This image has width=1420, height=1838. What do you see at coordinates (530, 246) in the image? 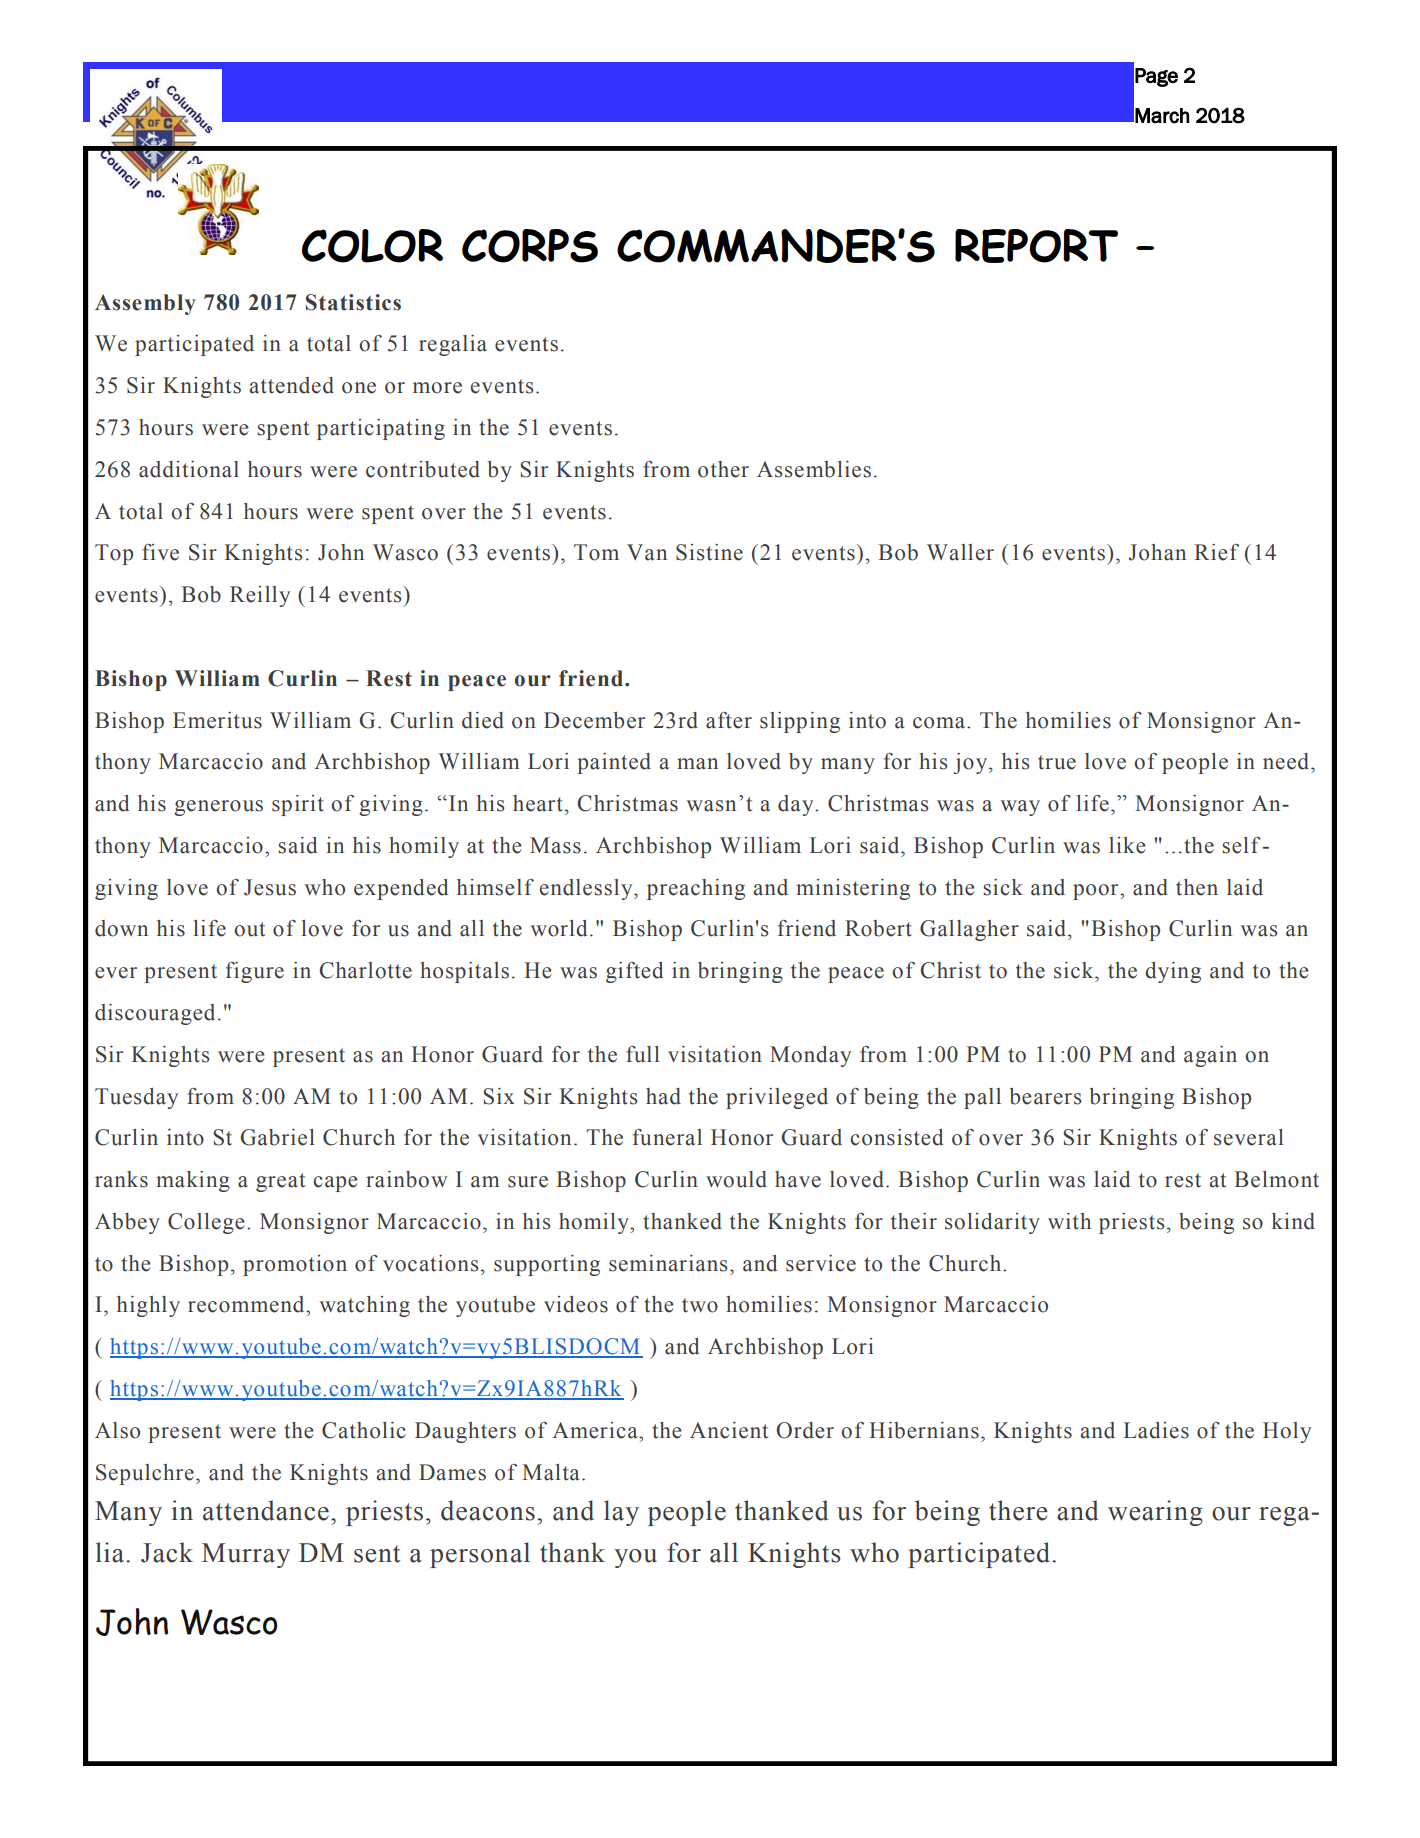
I see `CORPS` at bounding box center [530, 246].
